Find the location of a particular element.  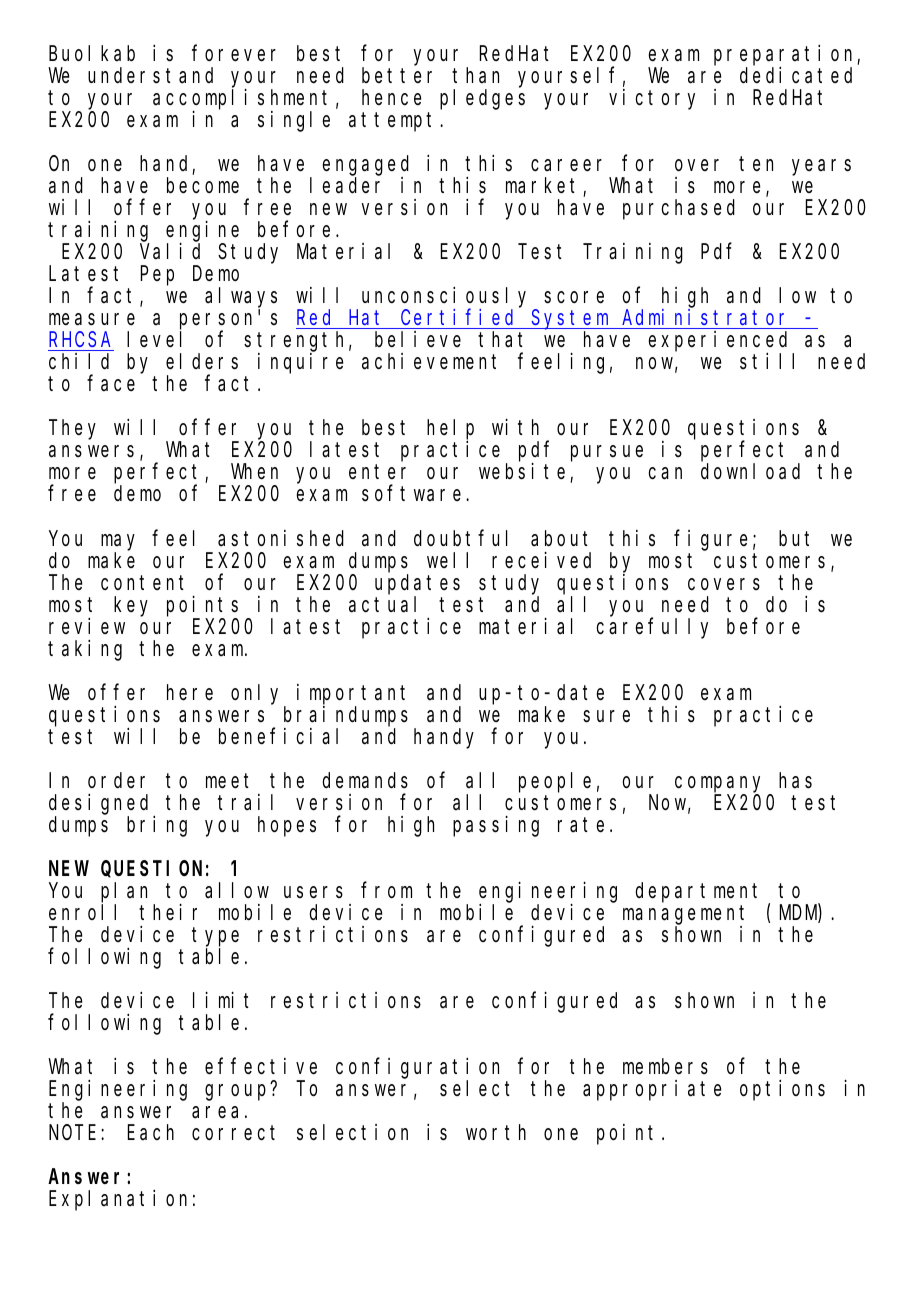

believe is located at coordinates (418, 339).
